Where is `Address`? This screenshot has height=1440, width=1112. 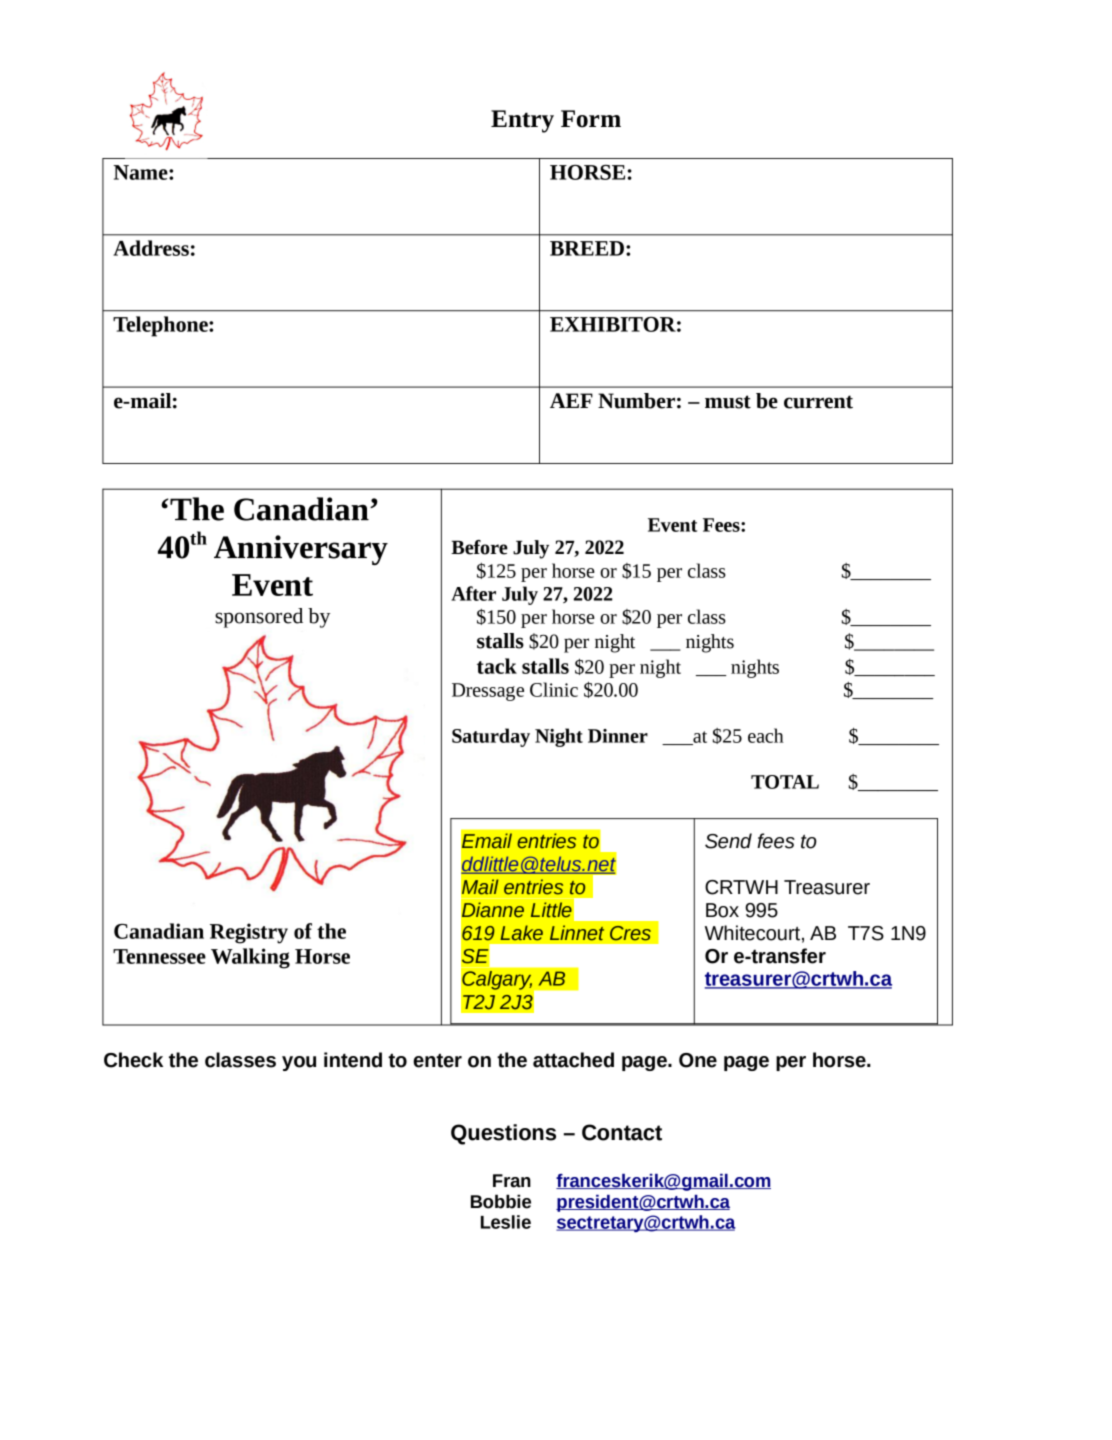
Address is located at coordinates (151, 248).
